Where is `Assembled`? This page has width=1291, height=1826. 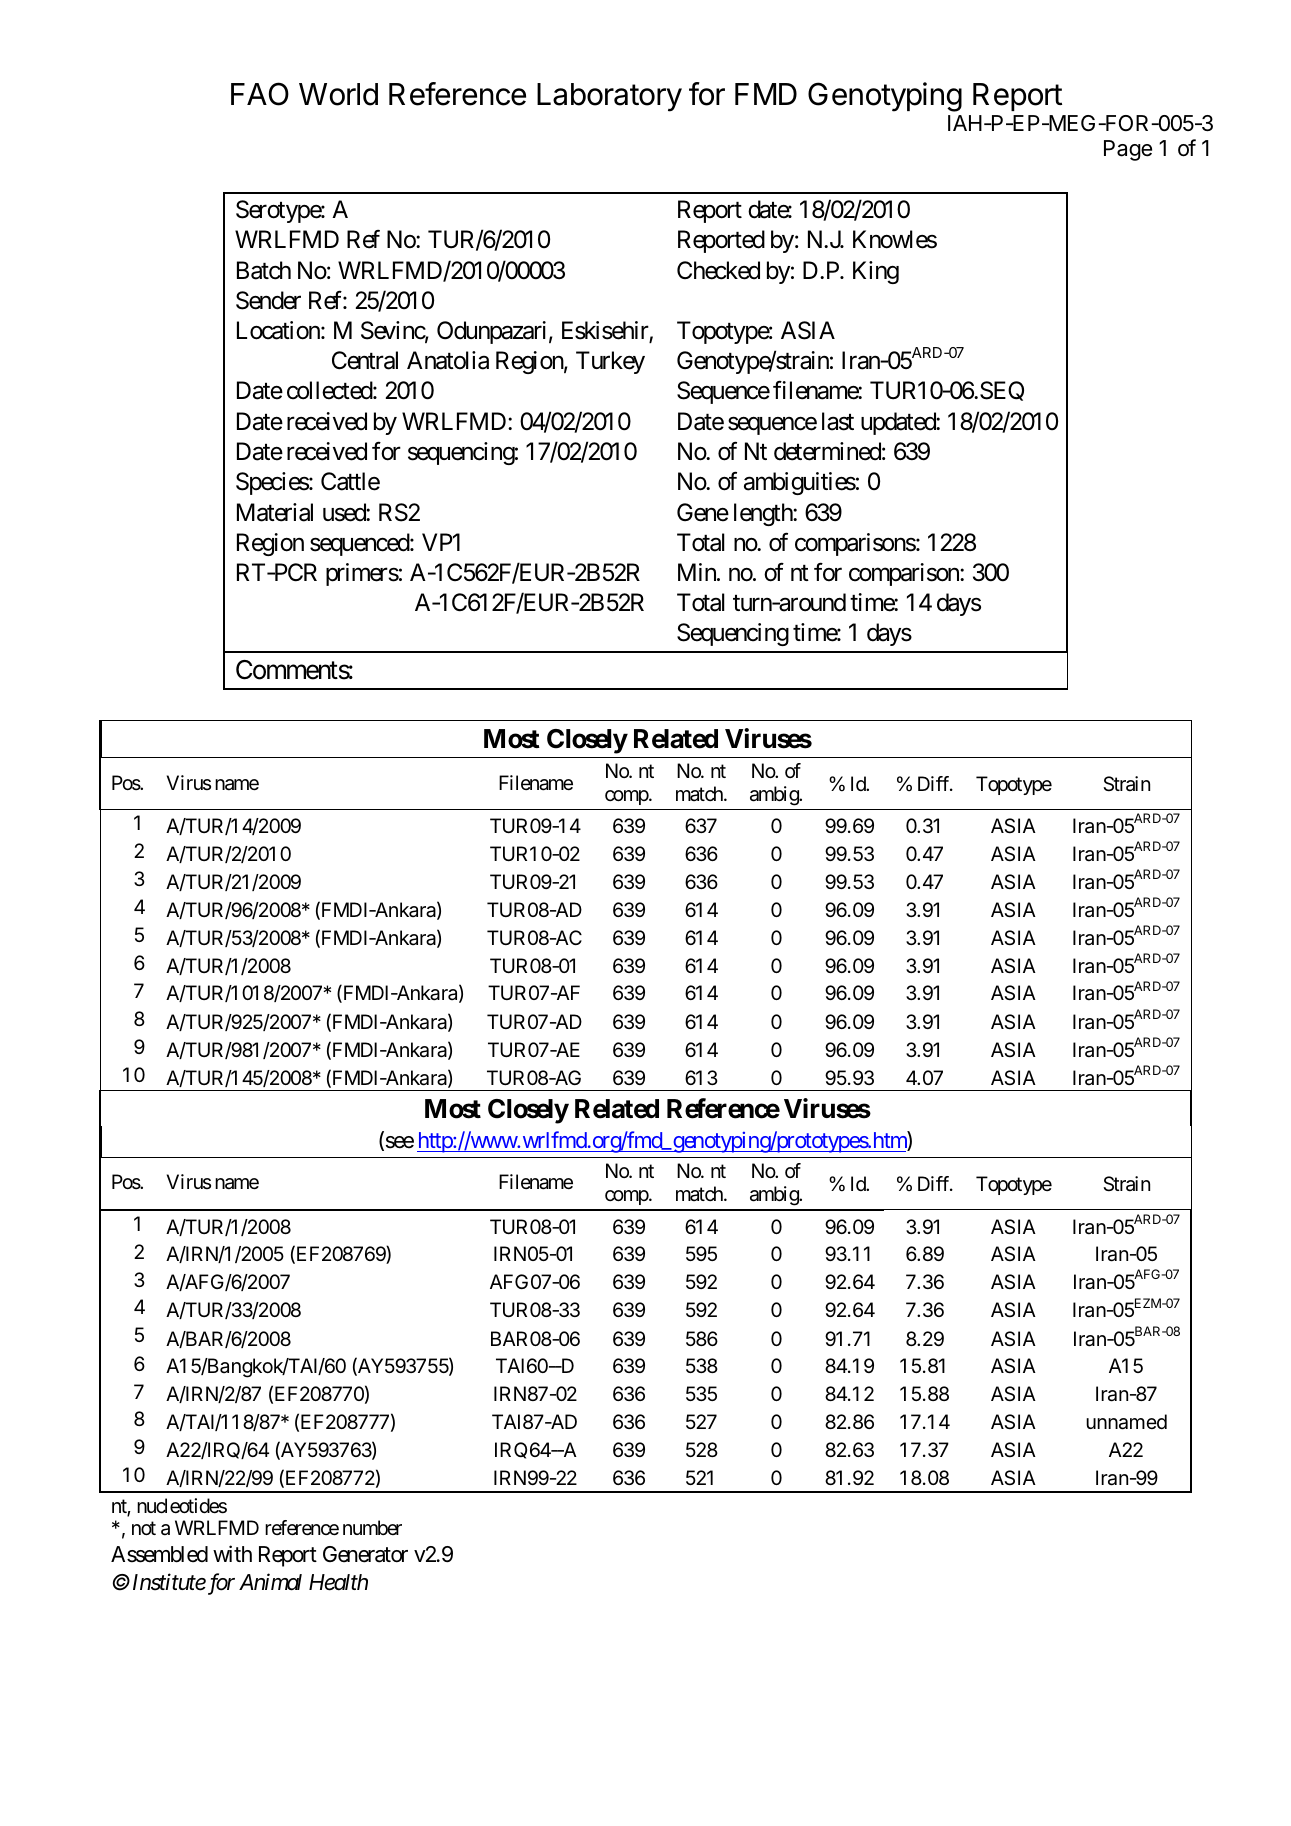 Assembled is located at coordinates (159, 1554).
